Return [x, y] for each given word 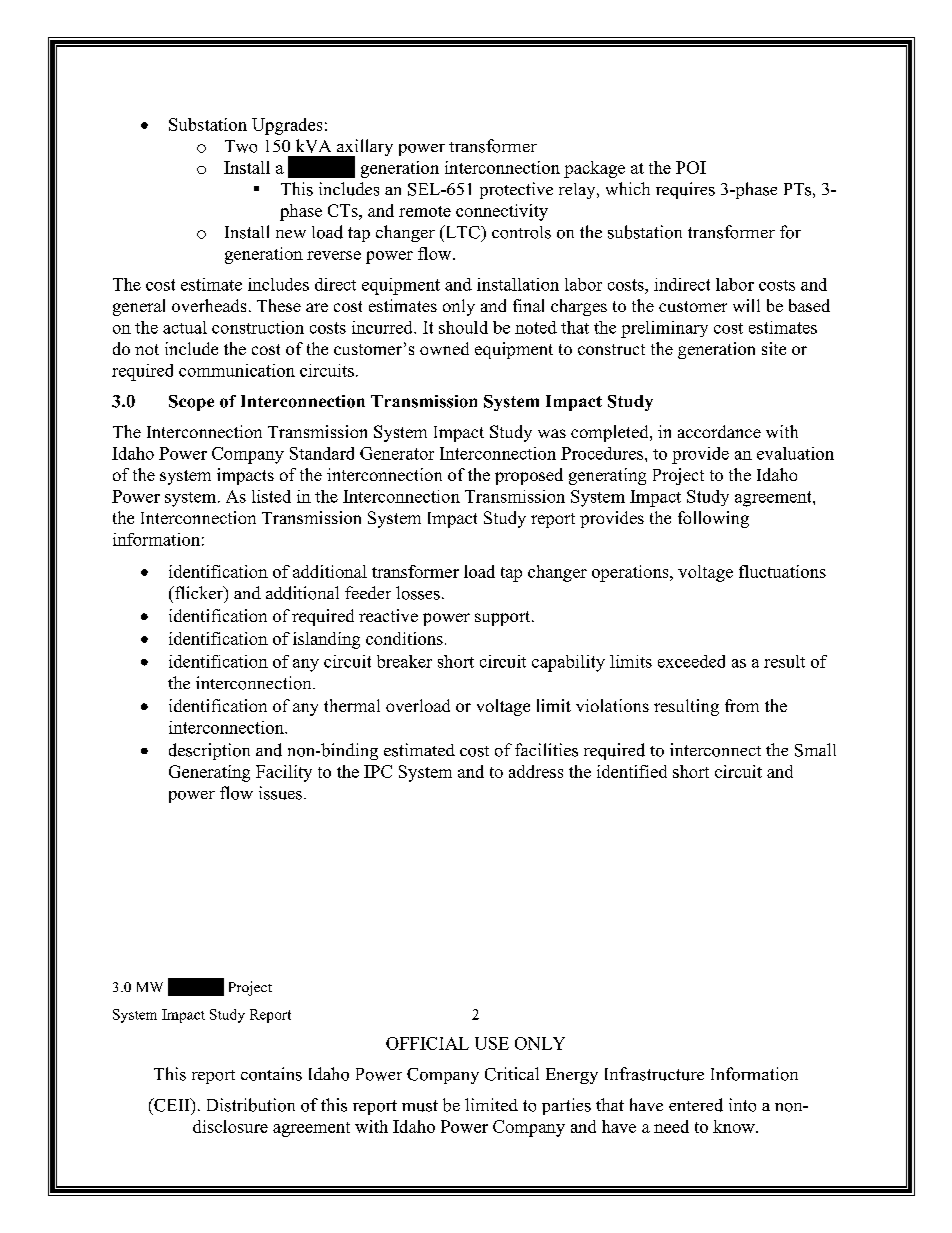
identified [632, 771]
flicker [198, 592]
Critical [512, 1074]
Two [241, 146]
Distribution [251, 1105]
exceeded [691, 661]
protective [516, 190]
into [742, 1105]
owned [444, 348]
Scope [191, 403]
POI [691, 167]
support [504, 618]
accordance [719, 431]
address [536, 771]
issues [280, 793]
